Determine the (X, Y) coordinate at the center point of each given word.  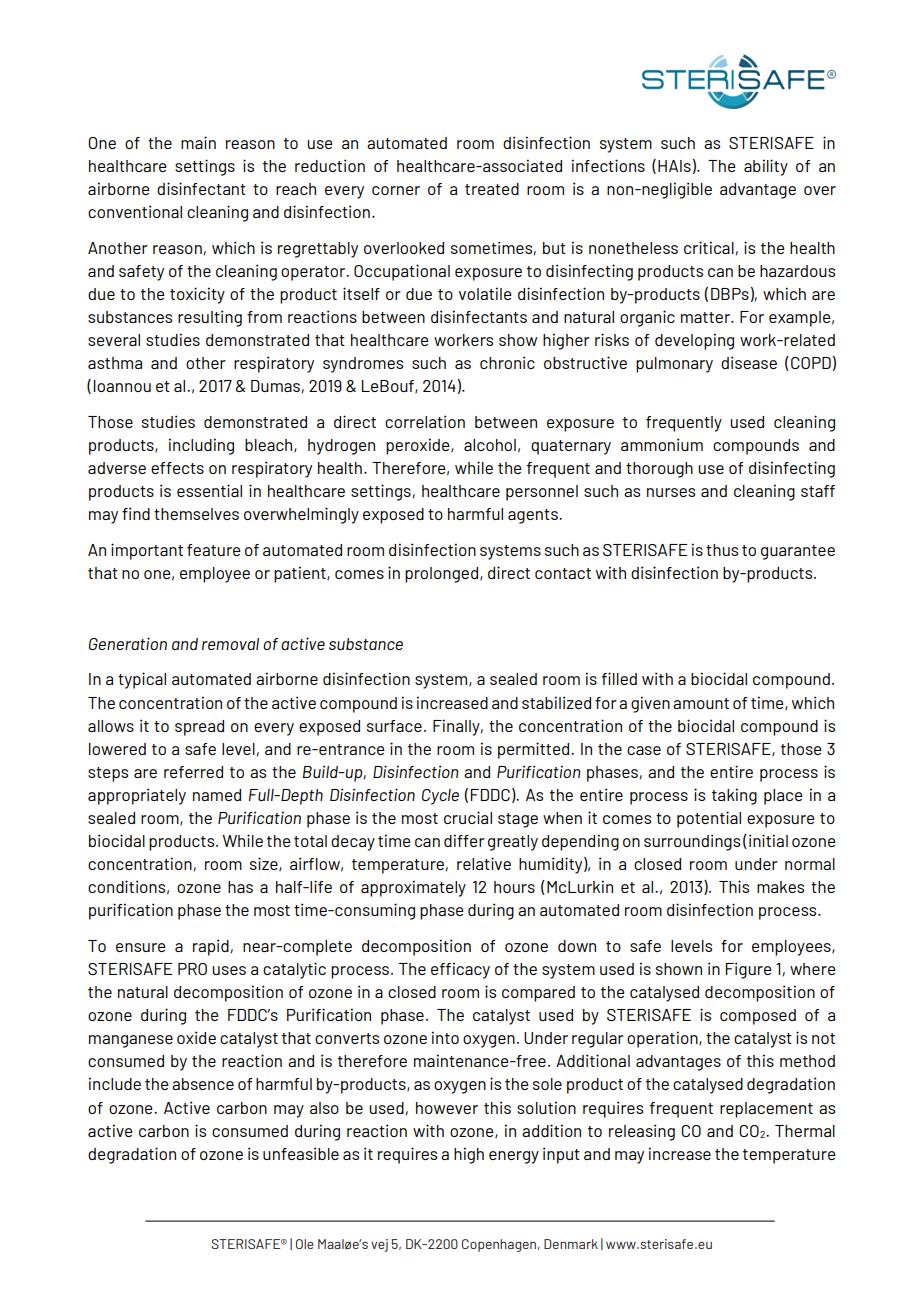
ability (766, 167)
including (201, 446)
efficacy (460, 970)
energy (514, 1157)
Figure (749, 970)
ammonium (662, 444)
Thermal (805, 1131)
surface (394, 726)
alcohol (490, 445)
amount (701, 703)
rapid (211, 947)
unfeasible (301, 1153)
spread (199, 728)
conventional (135, 211)
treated (492, 189)
